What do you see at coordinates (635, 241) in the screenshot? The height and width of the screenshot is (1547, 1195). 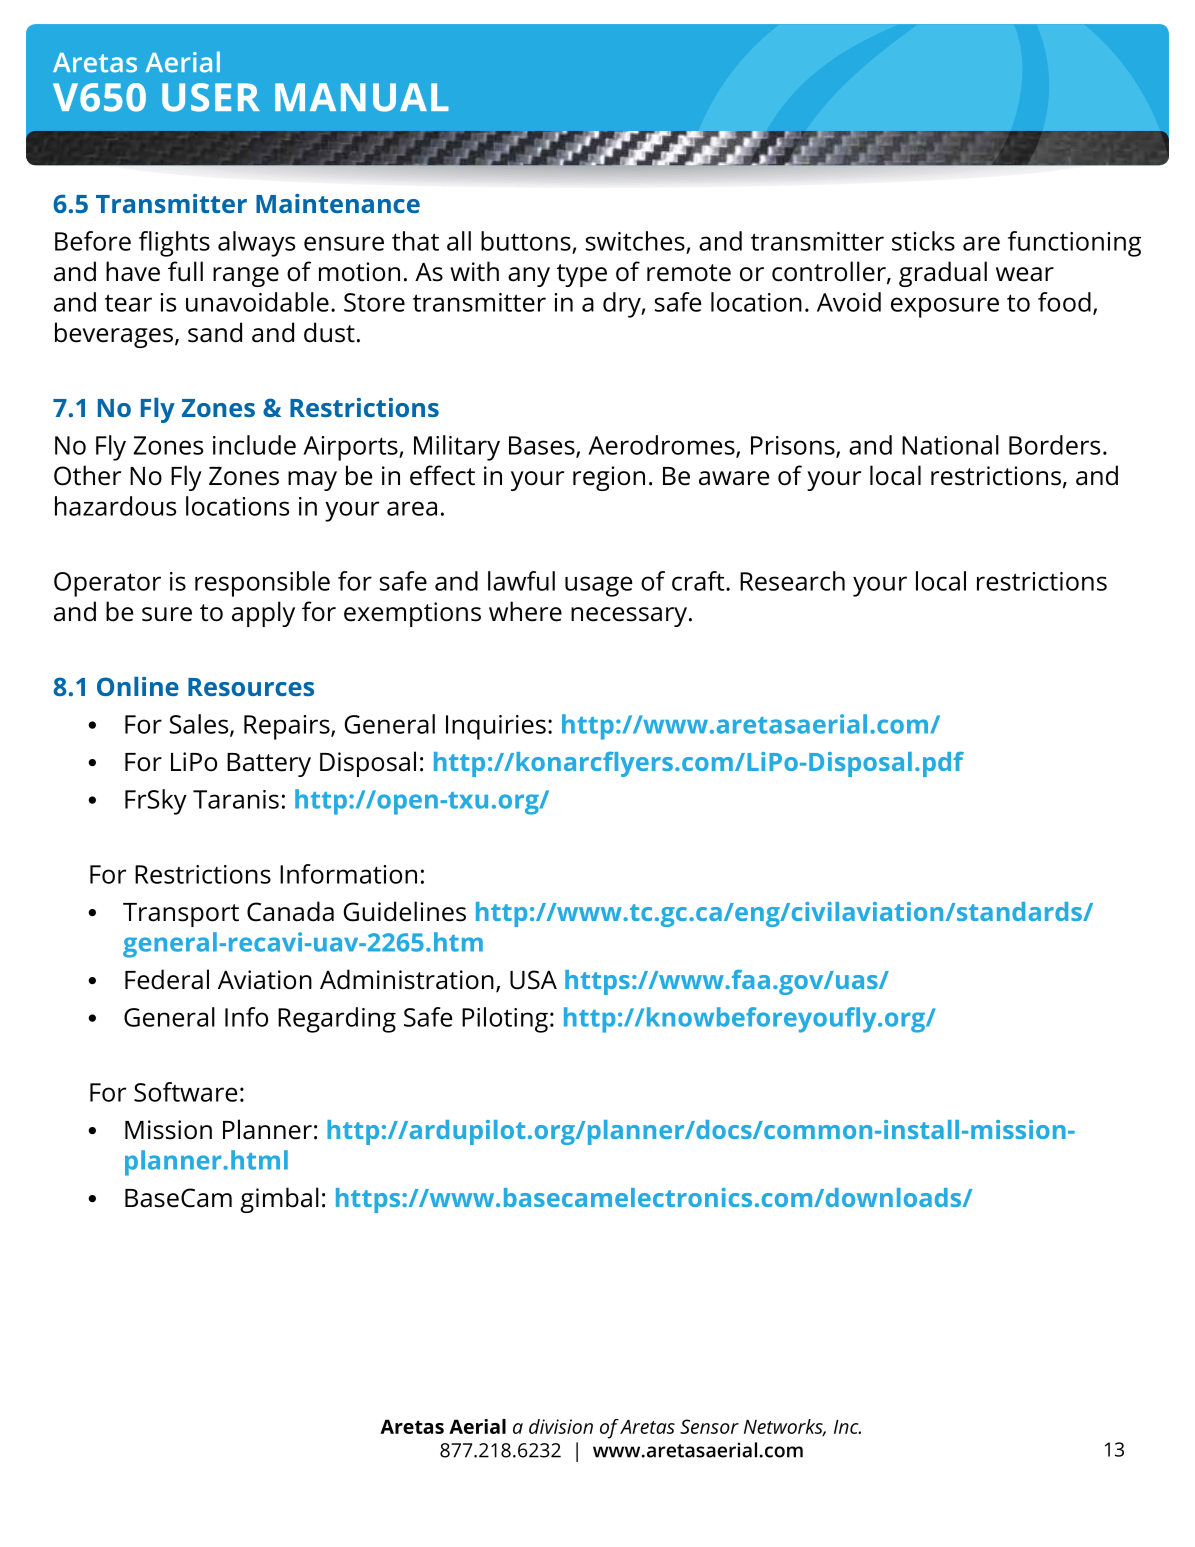 I see `switches` at bounding box center [635, 241].
